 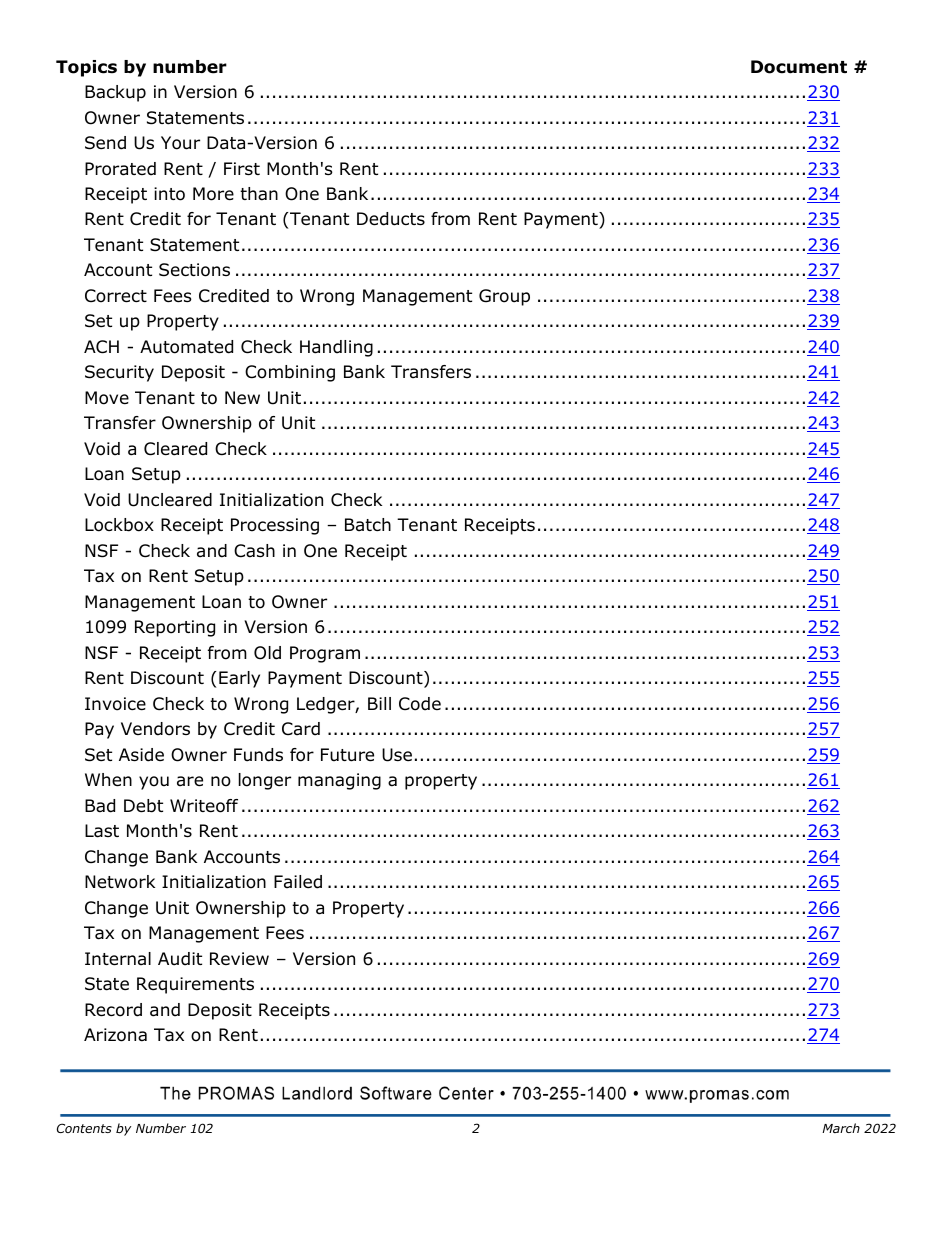 What do you see at coordinates (799, 67) in the document?
I see `Document` at bounding box center [799, 67].
